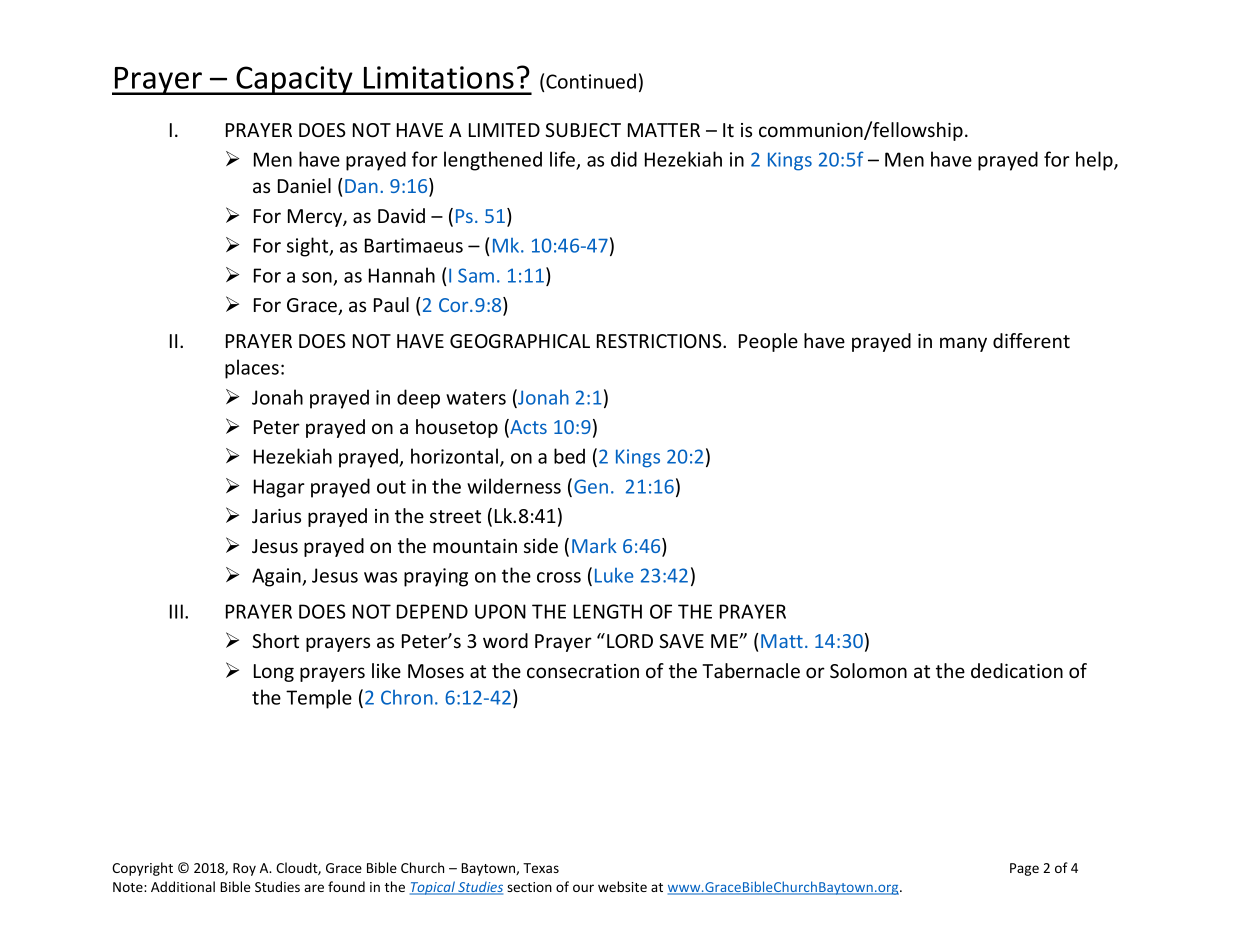 The height and width of the screenshot is (952, 1233). Describe the element at coordinates (294, 80) in the screenshot. I see `Capacity` at that location.
